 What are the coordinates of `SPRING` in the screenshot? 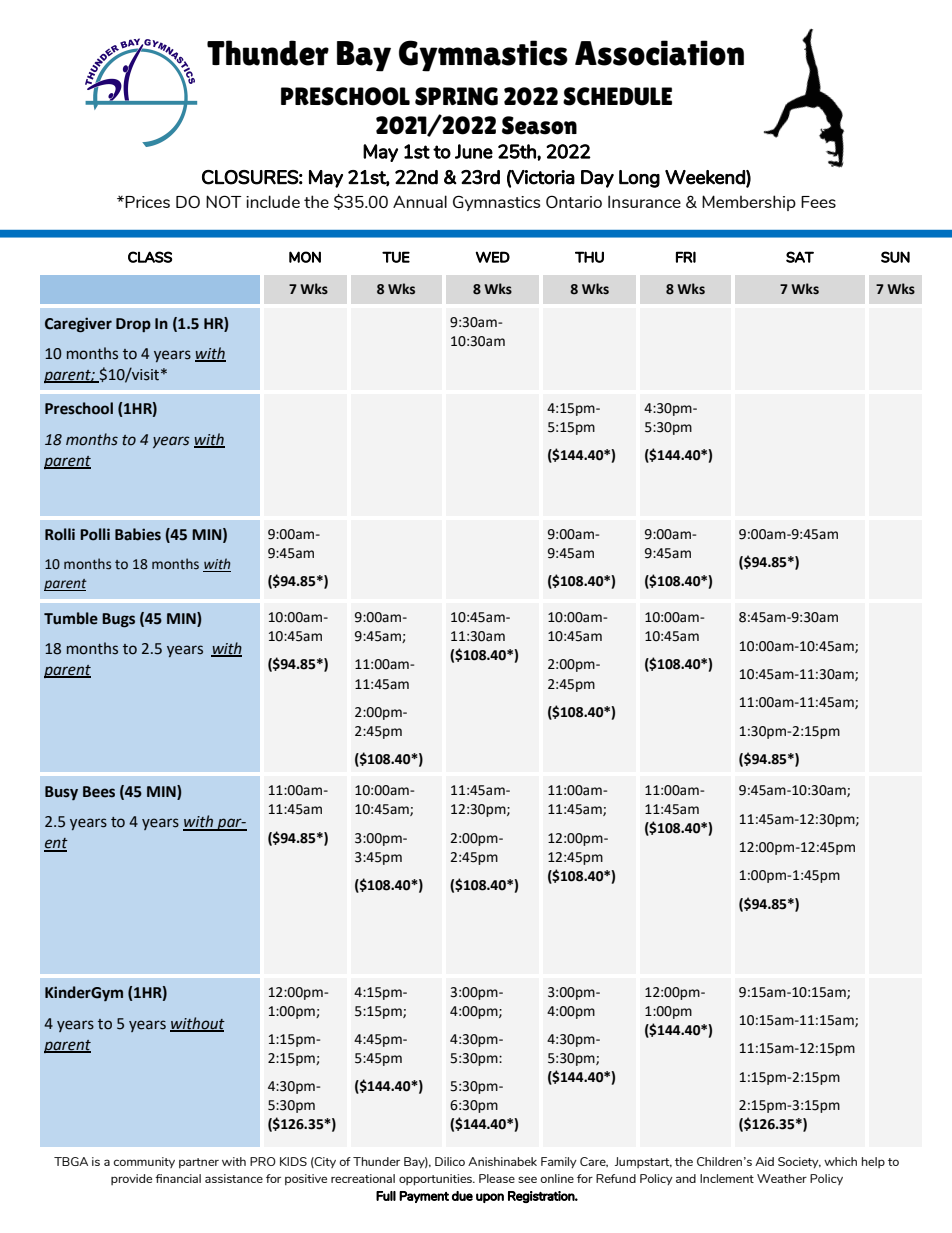 It's located at (456, 96).
